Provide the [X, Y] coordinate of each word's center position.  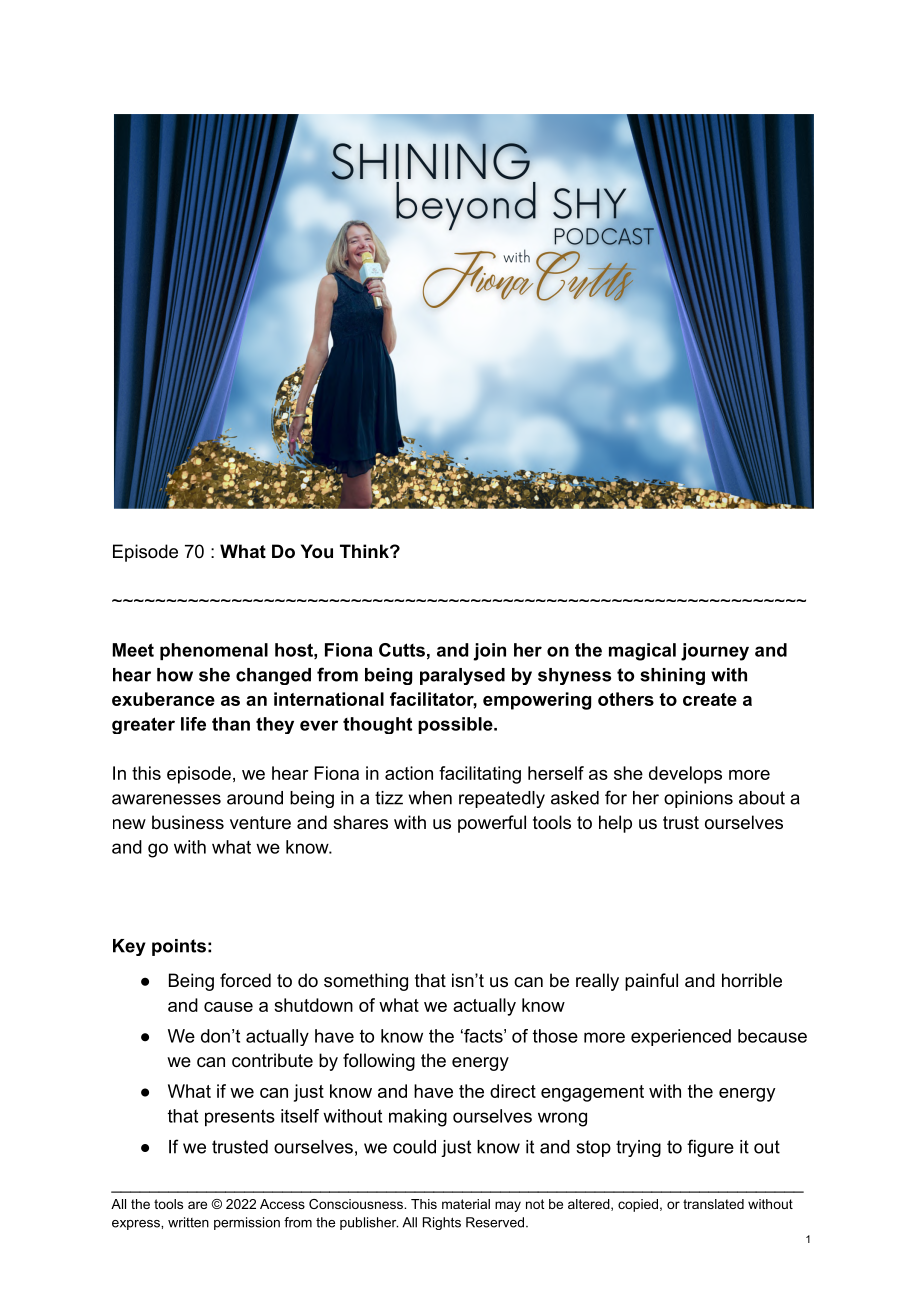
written [188, 1222]
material [466, 1204]
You [317, 551]
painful [651, 982]
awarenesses [166, 799]
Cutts [402, 650]
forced [245, 980]
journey [715, 652]
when [430, 798]
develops [685, 775]
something [366, 982]
